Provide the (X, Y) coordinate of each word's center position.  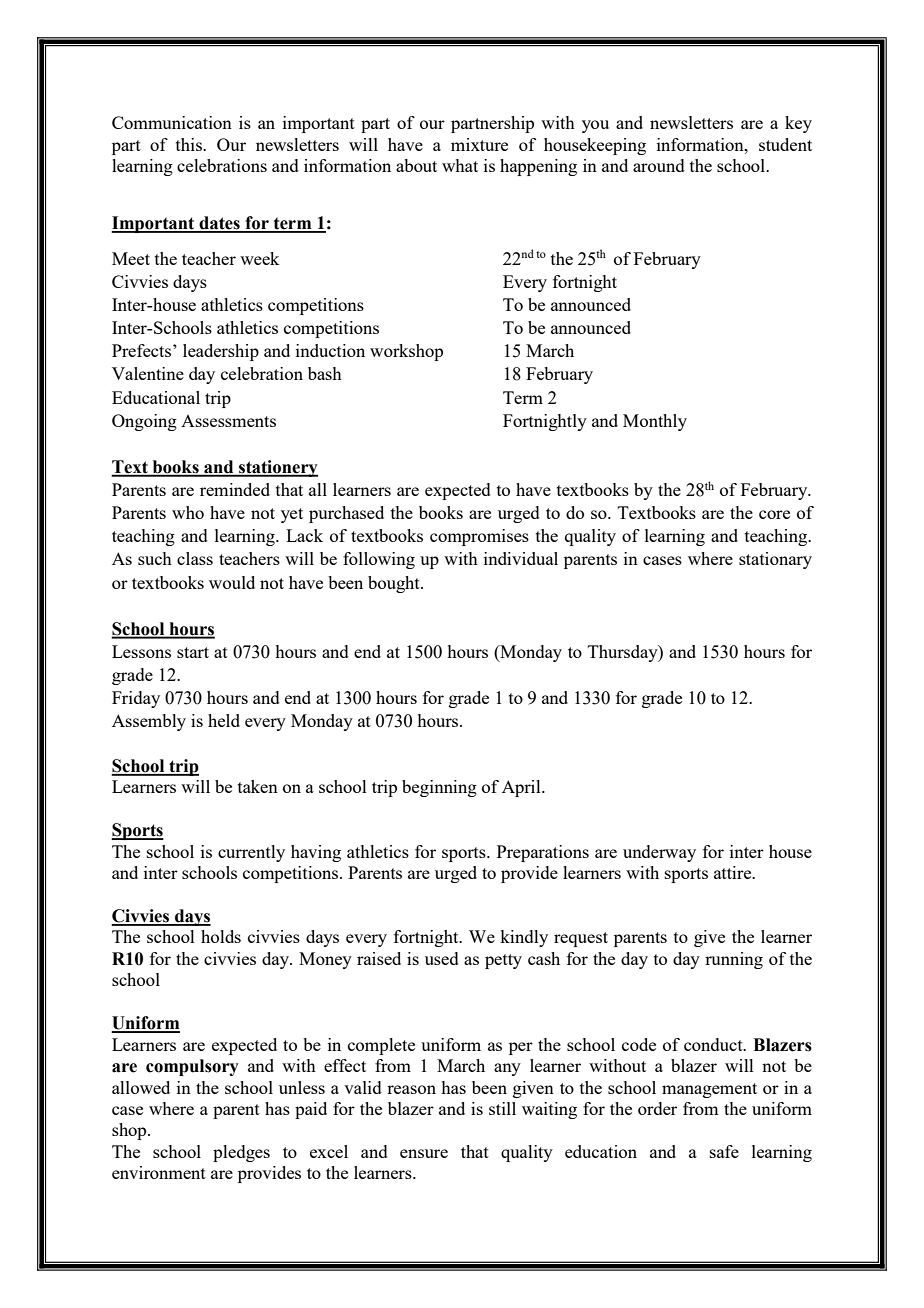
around (659, 165)
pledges (241, 1153)
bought (395, 584)
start (193, 652)
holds (221, 936)
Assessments (228, 421)
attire (734, 872)
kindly (524, 938)
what (460, 165)
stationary (775, 560)
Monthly (655, 422)
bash (325, 373)
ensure (424, 1153)
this (190, 144)
